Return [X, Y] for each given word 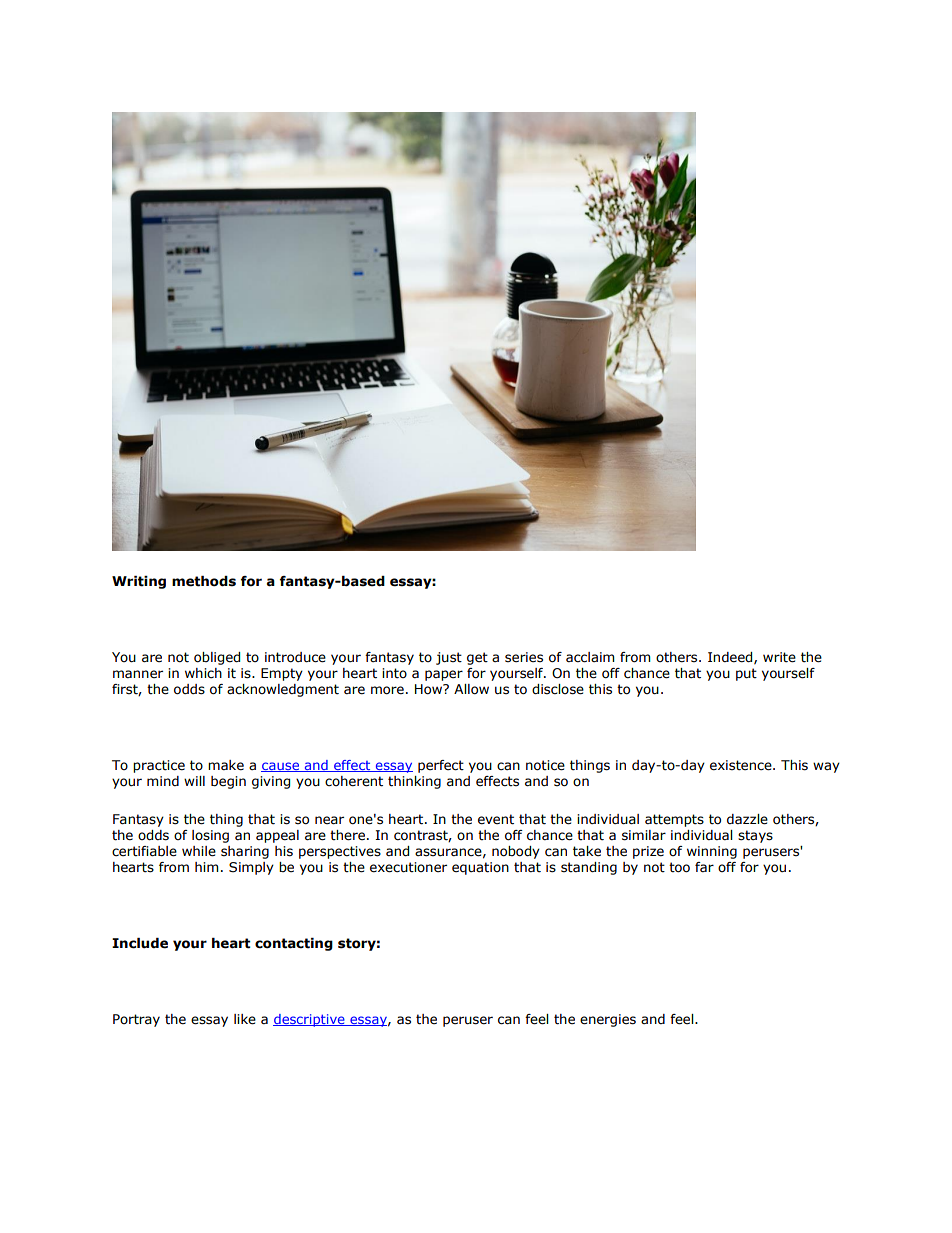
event [496, 819]
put [746, 674]
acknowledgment [283, 690]
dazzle [747, 819]
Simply [251, 868]
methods [204, 581]
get [477, 658]
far [704, 867]
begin [228, 782]
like [245, 1019]
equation [480, 868]
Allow [471, 689]
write [779, 657]
